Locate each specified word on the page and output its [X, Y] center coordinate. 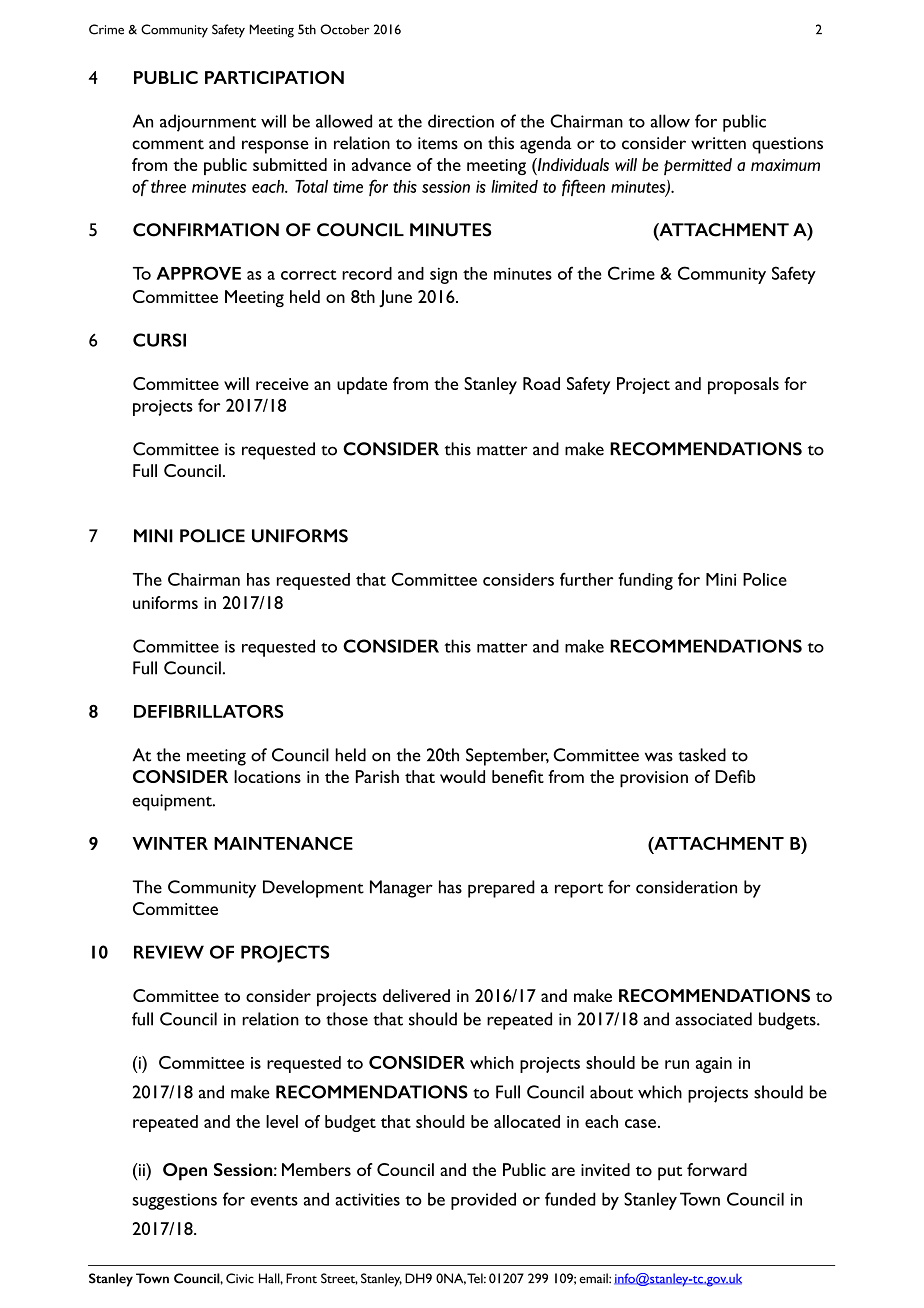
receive [282, 384]
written [718, 143]
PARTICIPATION [274, 77]
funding [645, 581]
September [507, 757]
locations [267, 776]
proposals [743, 385]
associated [713, 1019]
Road [541, 383]
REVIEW [169, 952]
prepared [501, 889]
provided [483, 1201]
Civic [240, 1278]
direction [461, 121]
